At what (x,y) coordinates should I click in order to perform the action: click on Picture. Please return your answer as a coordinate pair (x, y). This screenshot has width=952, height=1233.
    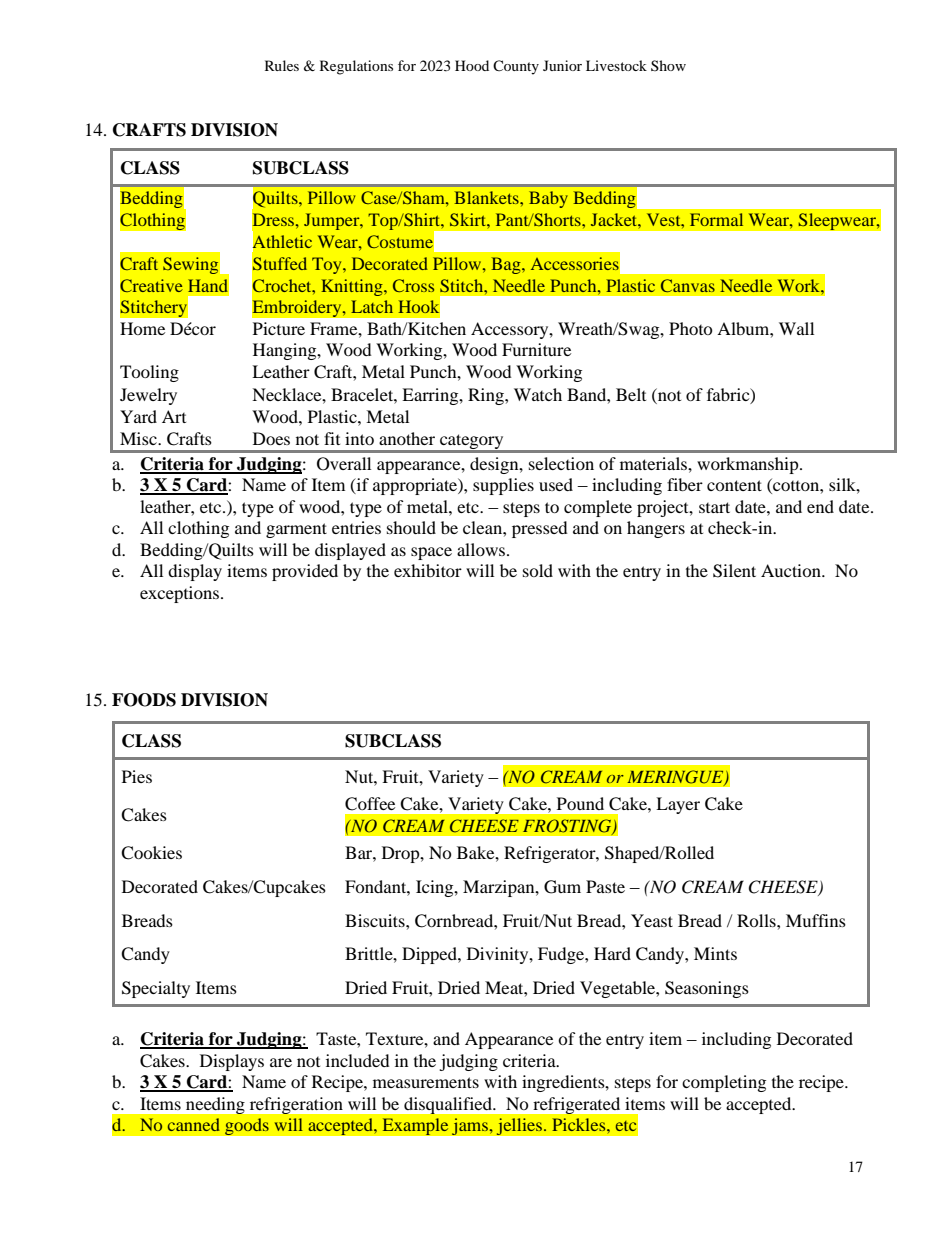
    Looking at the image, I should click on (279, 328).
